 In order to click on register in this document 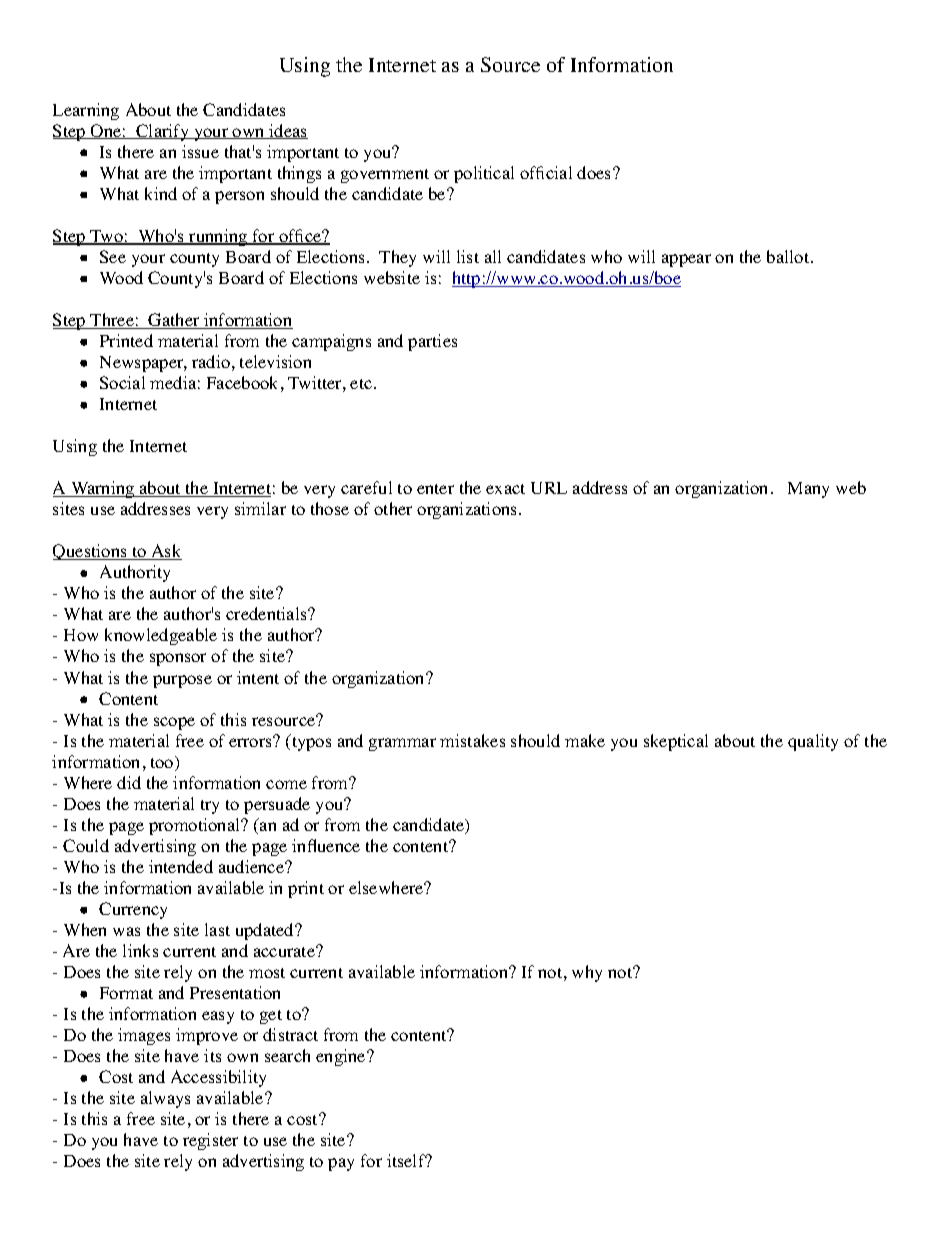, I will do `click(210, 1141)`.
